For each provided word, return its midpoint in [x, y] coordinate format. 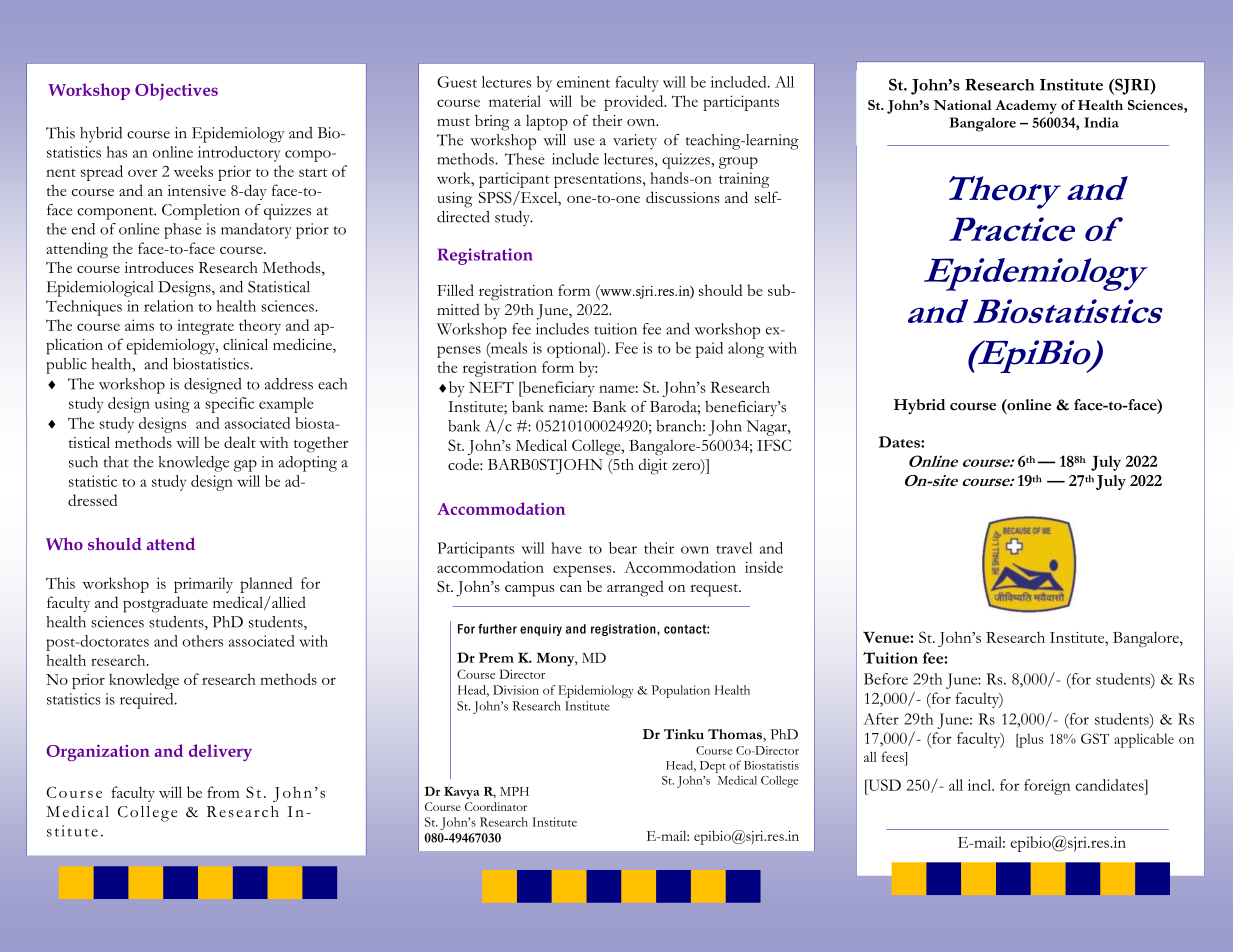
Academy [1026, 107]
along [746, 350]
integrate [205, 327]
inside [764, 567]
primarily [203, 585]
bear [623, 548]
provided [635, 103]
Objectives [176, 91]
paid [709, 350]
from [223, 792]
